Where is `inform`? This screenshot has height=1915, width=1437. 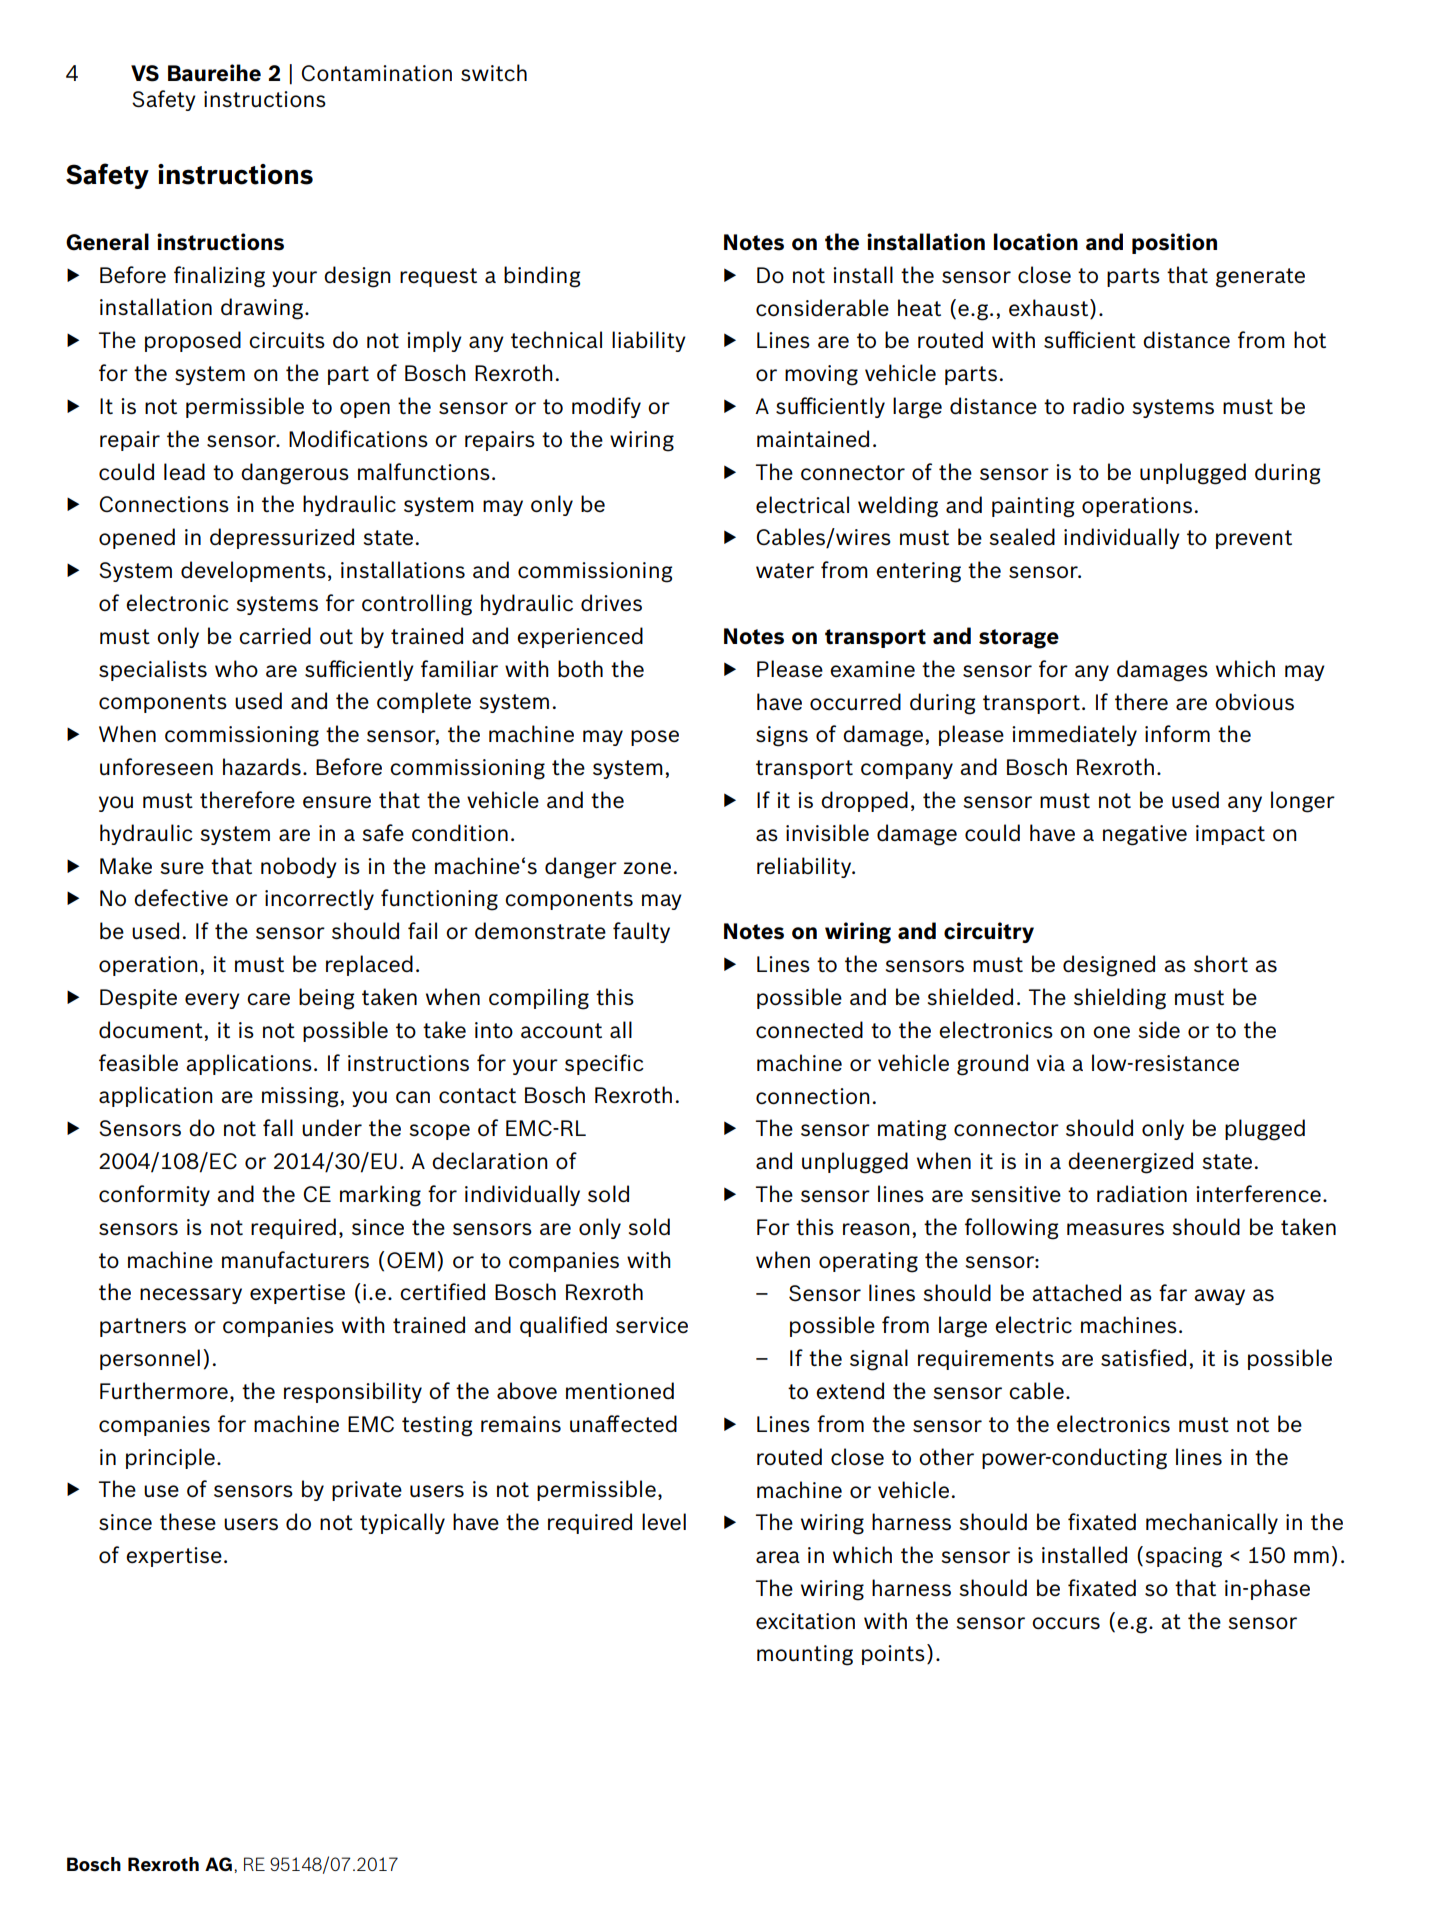 inform is located at coordinates (1177, 734).
